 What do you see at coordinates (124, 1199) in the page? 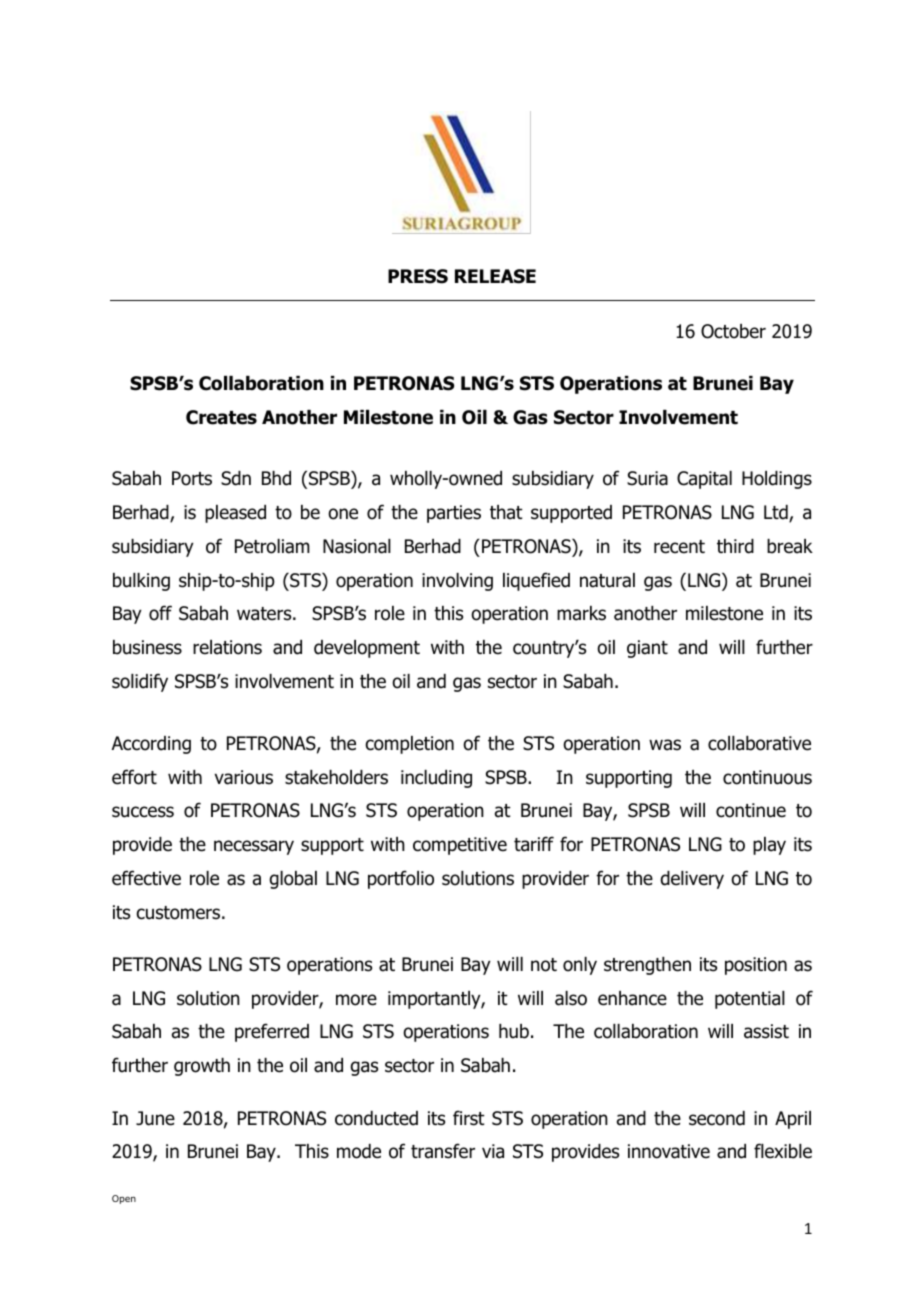
I see `Open` at bounding box center [124, 1199].
